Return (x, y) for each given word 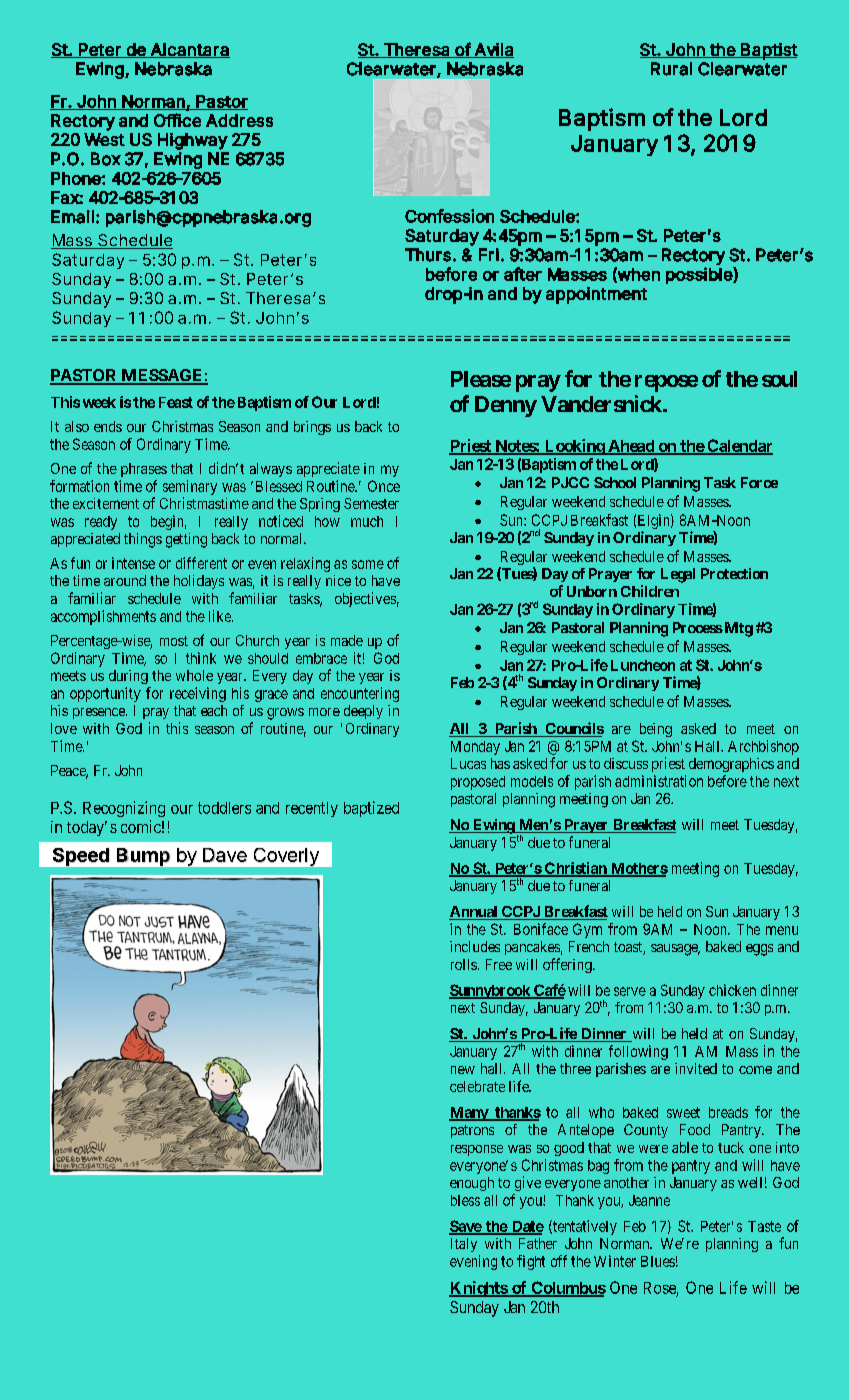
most (174, 641)
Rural (671, 69)
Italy (464, 1245)
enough (472, 1184)
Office (177, 120)
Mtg (737, 629)
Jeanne (649, 1200)
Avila (493, 50)
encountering (360, 694)
